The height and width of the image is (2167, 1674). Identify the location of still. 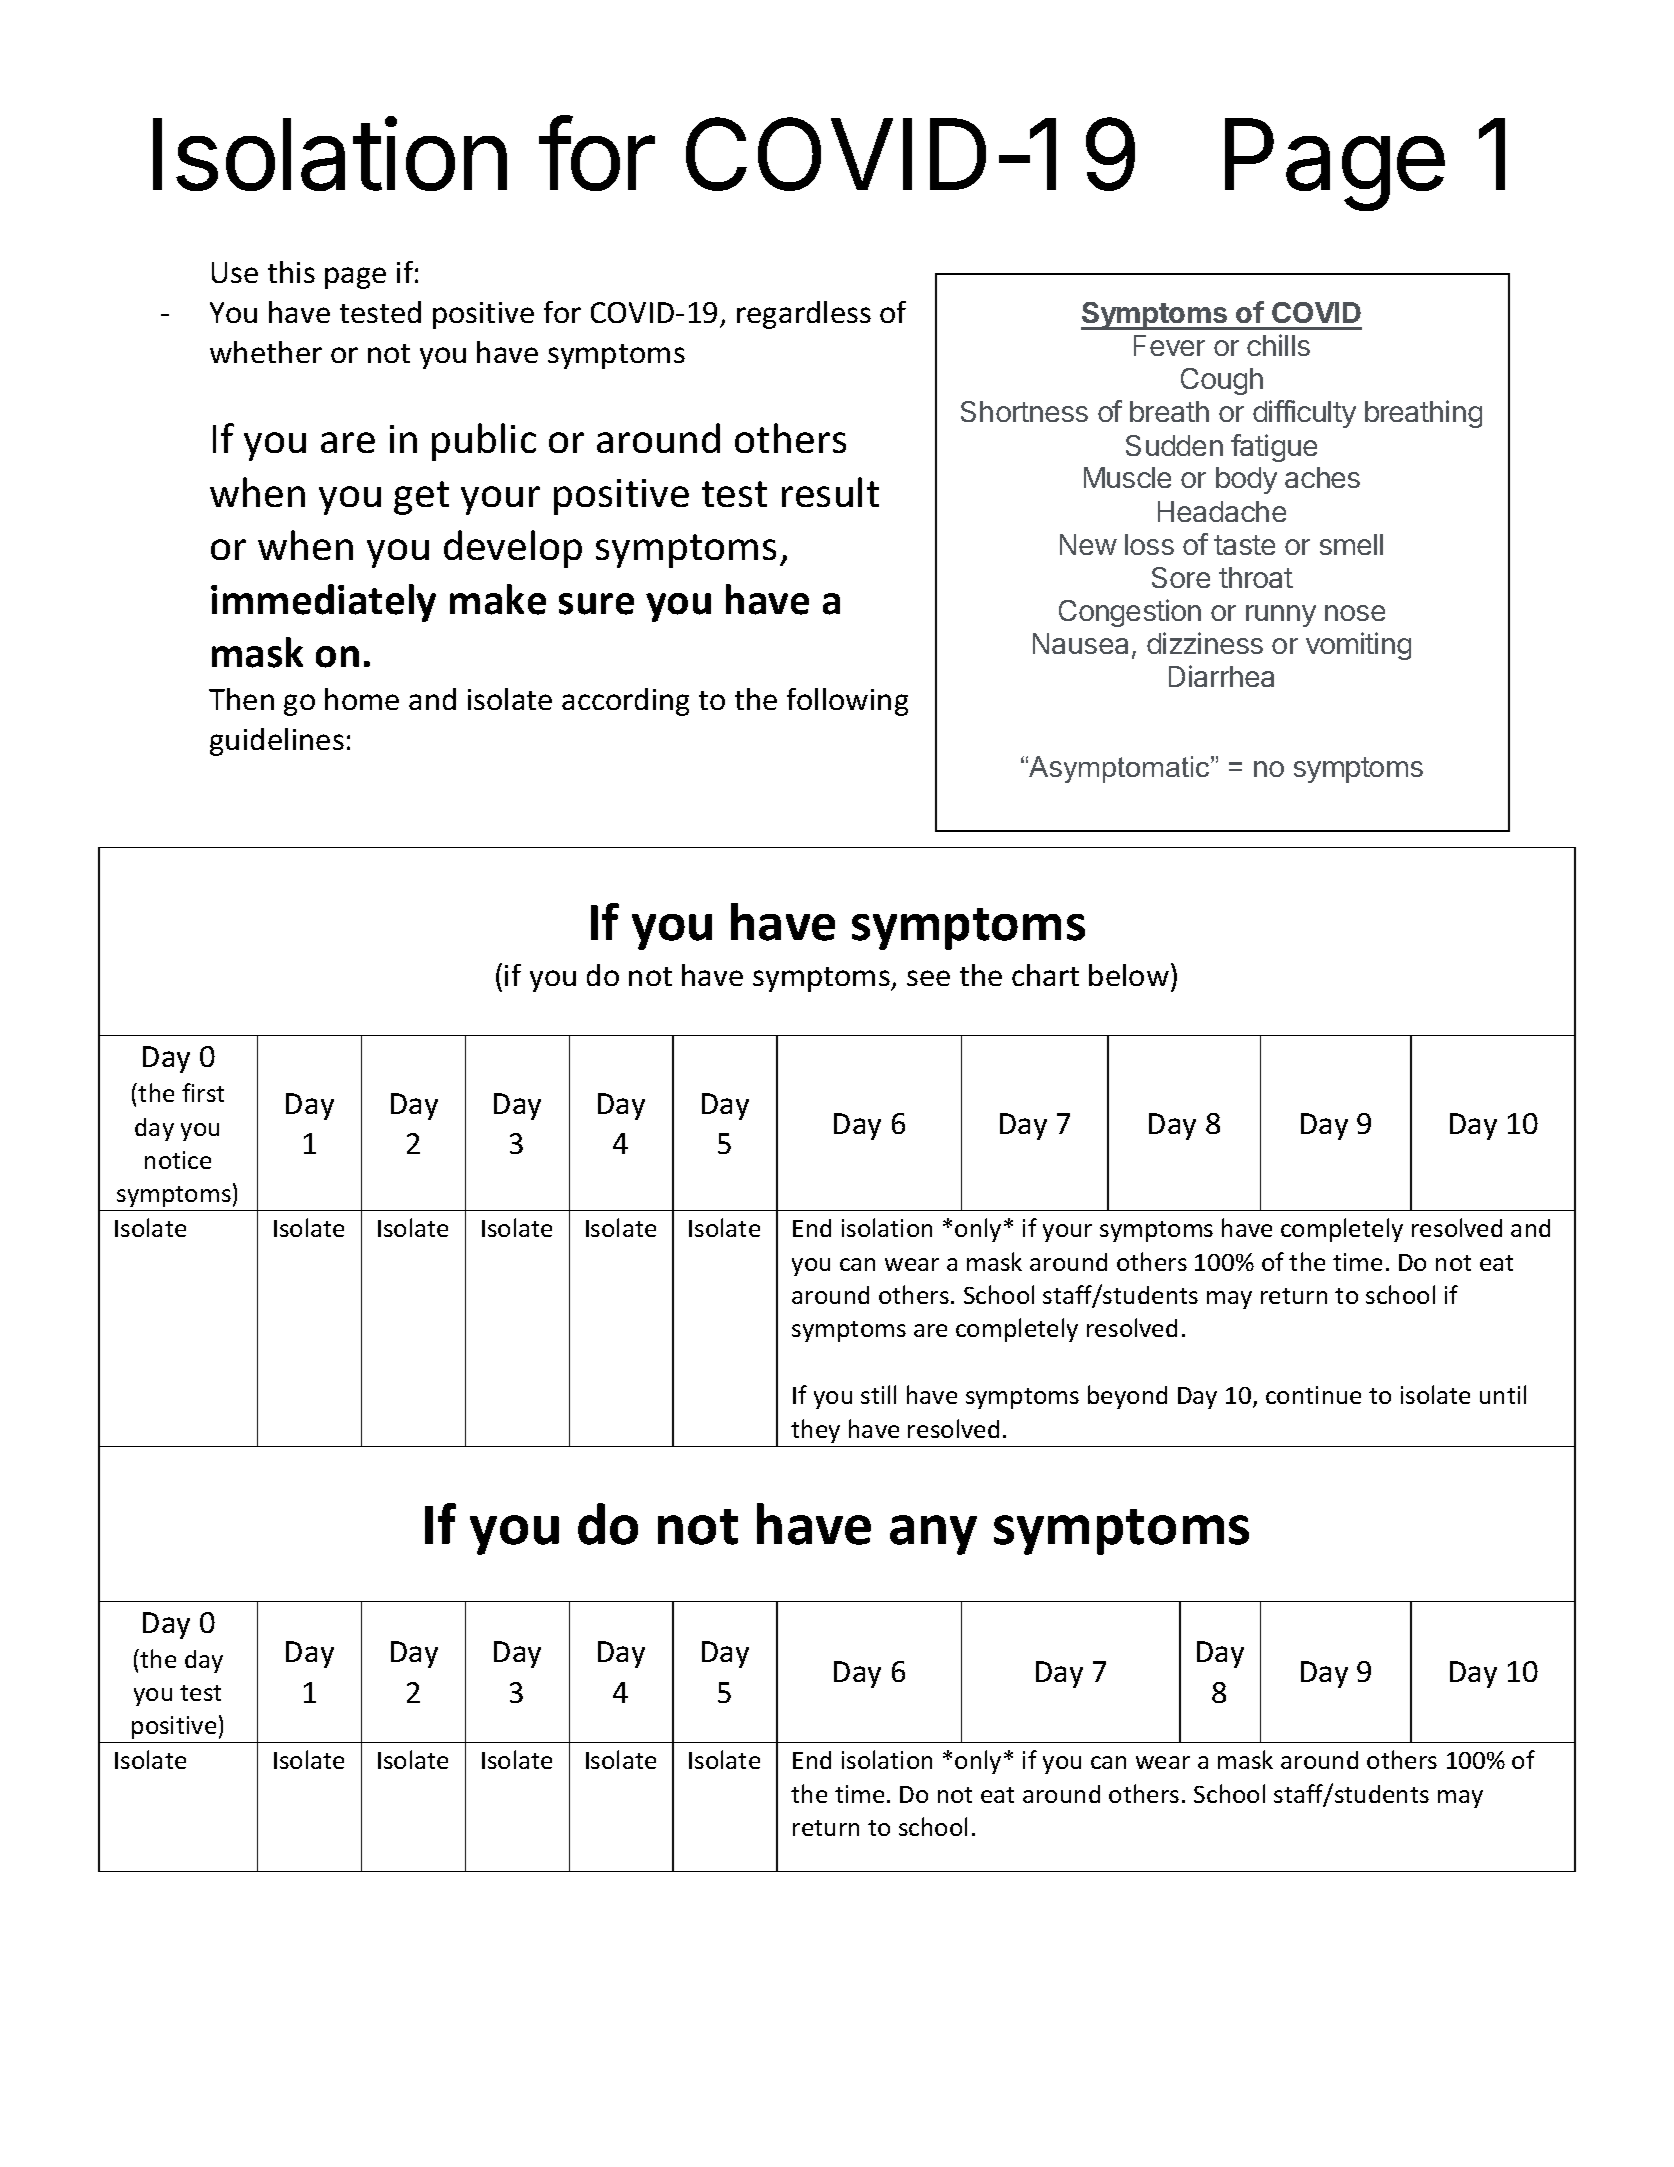
(878, 1394).
